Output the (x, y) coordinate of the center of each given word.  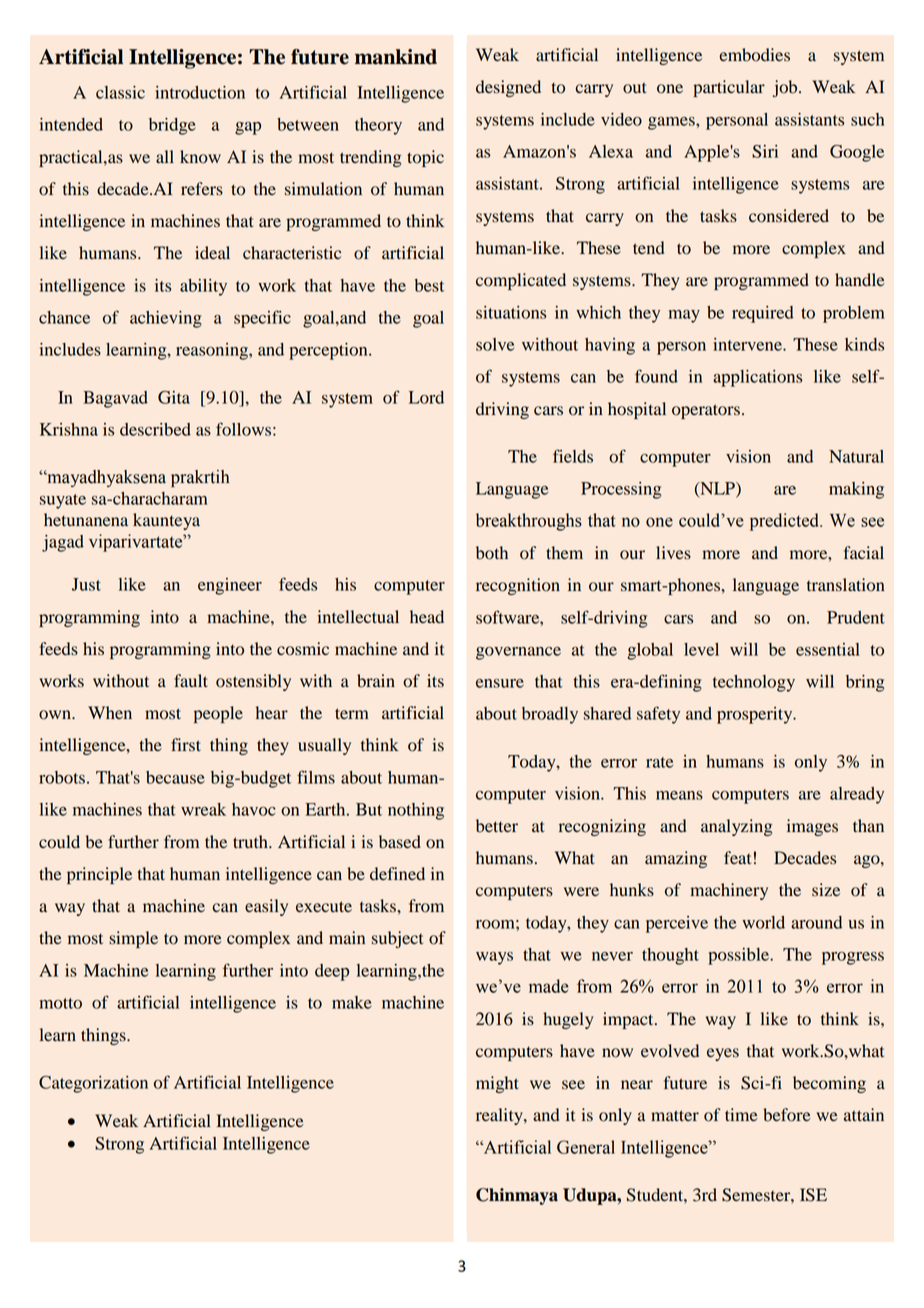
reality (500, 1116)
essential (828, 649)
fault (191, 680)
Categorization (93, 1084)
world (763, 922)
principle (99, 875)
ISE (813, 1195)
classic (120, 92)
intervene (748, 344)
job (786, 88)
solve (495, 344)
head (427, 617)
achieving (166, 319)
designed (508, 88)
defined (397, 874)
